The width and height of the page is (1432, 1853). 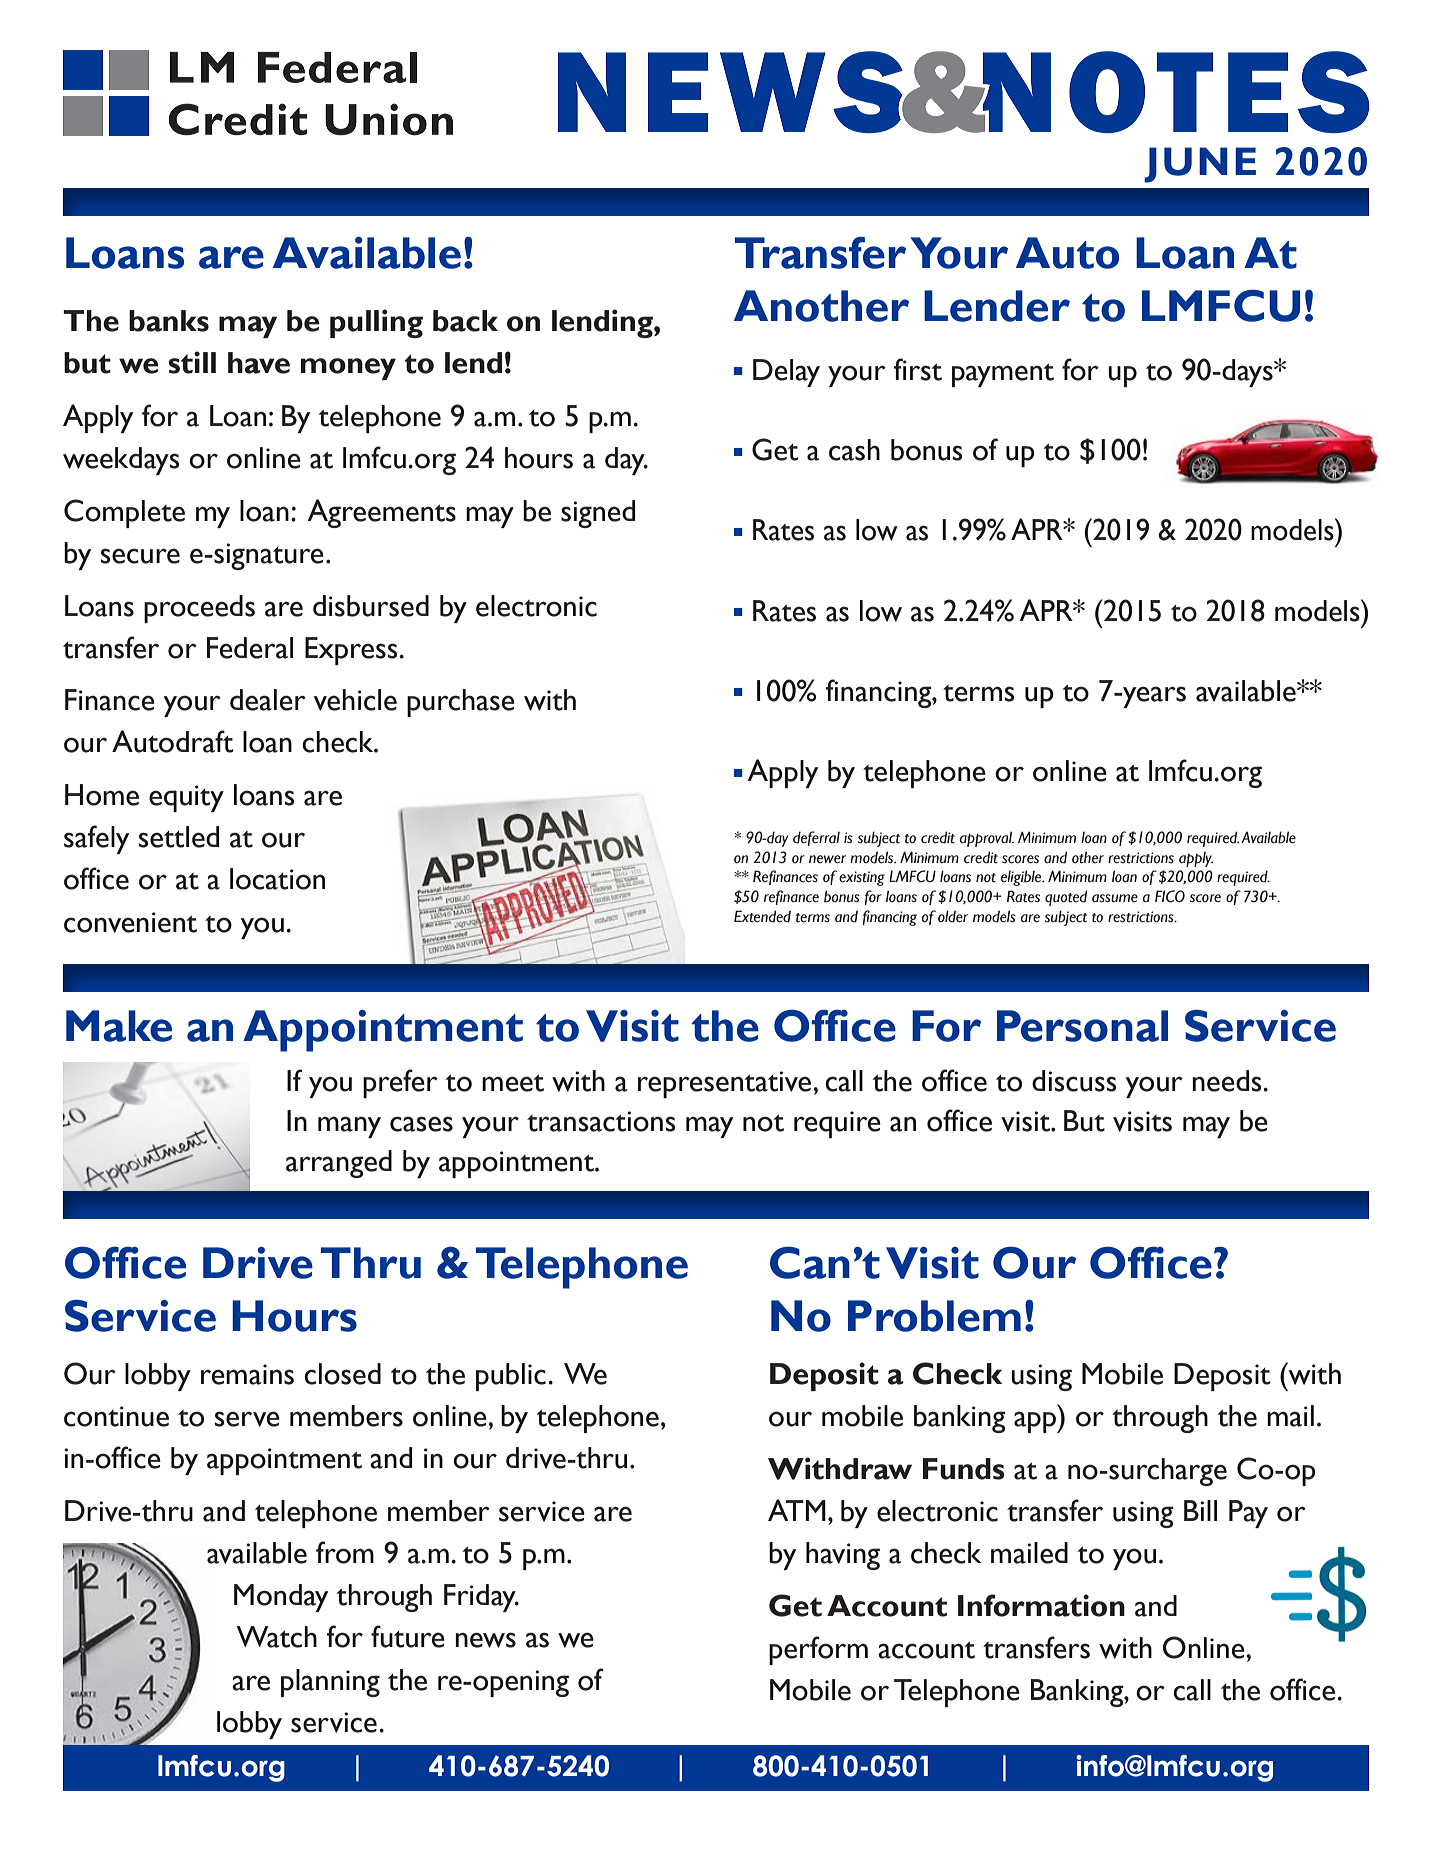 What do you see at coordinates (277, 879) in the page?
I see `location` at bounding box center [277, 879].
